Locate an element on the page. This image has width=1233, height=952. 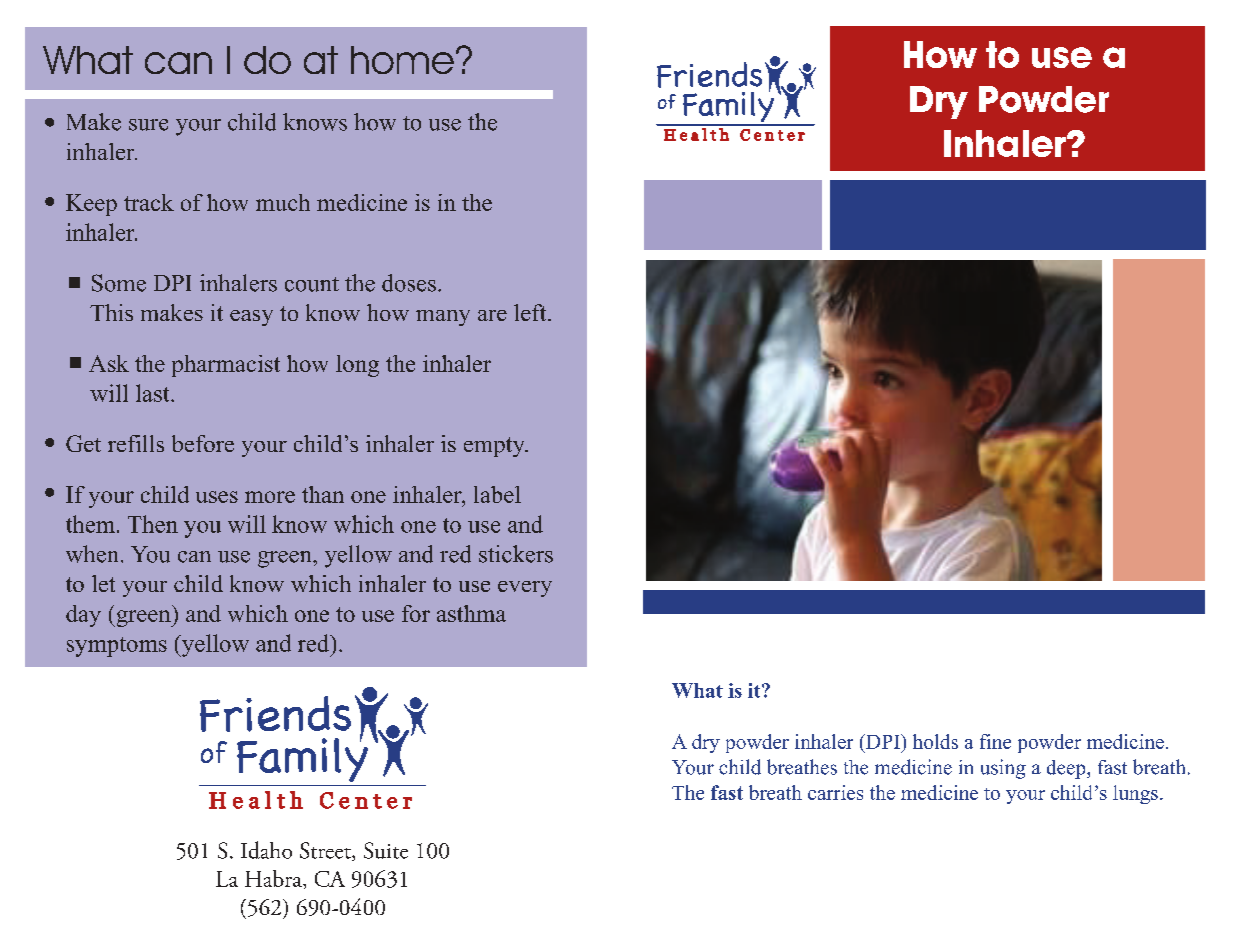
are is located at coordinates (492, 315).
